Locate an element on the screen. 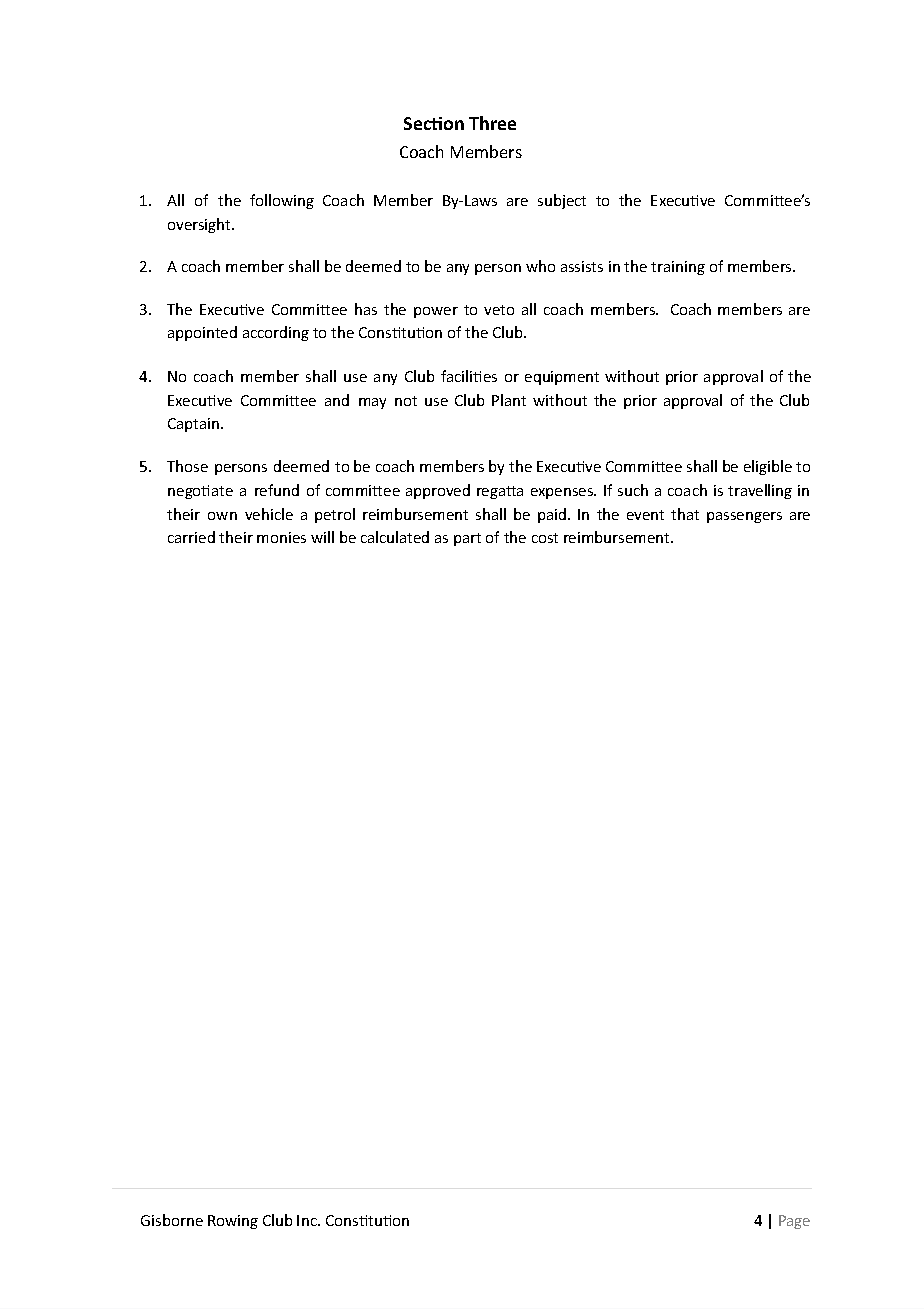  Rowing is located at coordinates (233, 1222).
